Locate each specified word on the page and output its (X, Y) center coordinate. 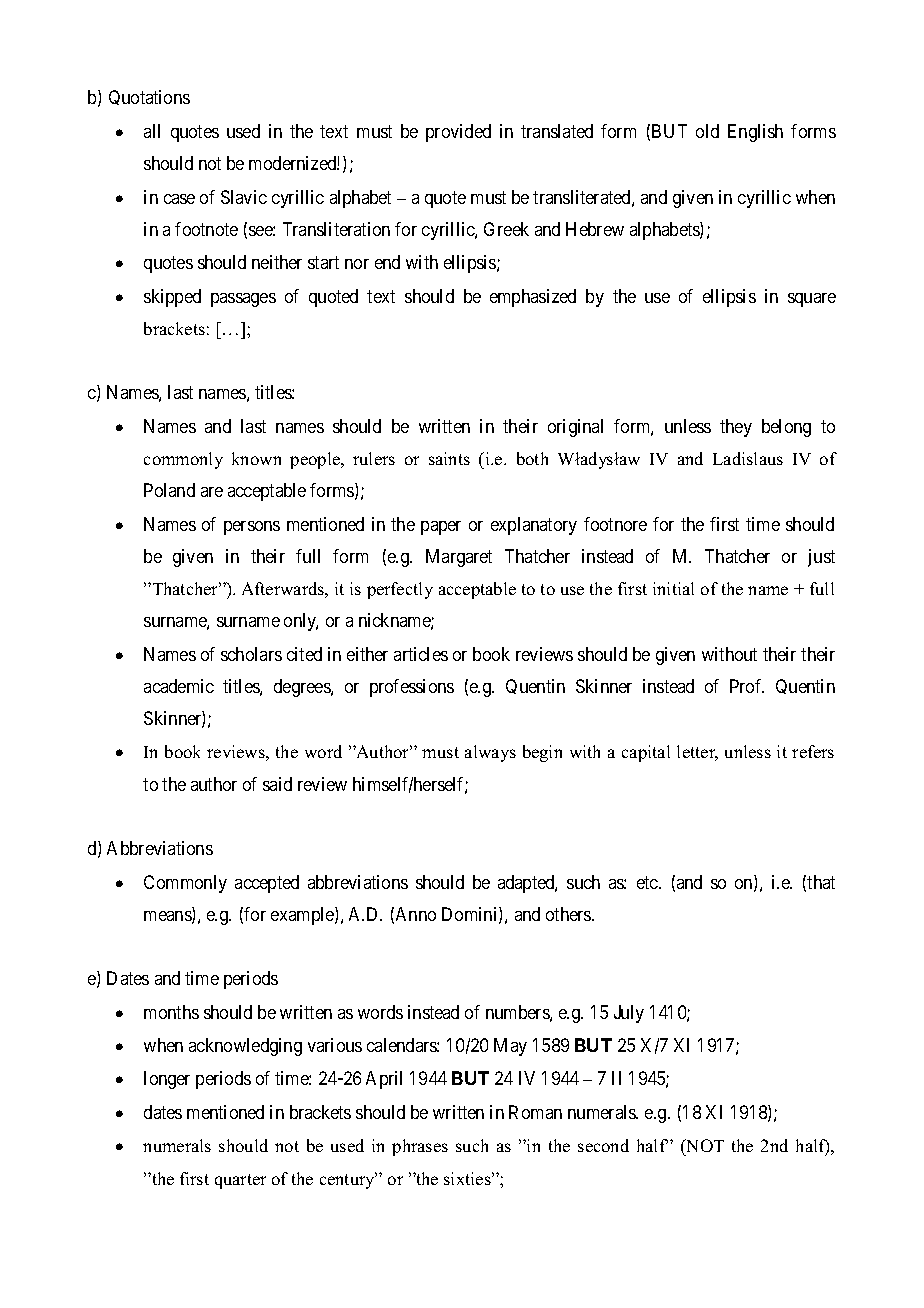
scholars (251, 654)
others (569, 914)
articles (421, 654)
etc (648, 882)
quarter (240, 1181)
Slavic (244, 197)
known (256, 458)
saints (449, 458)
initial (673, 588)
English (755, 133)
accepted (267, 884)
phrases (420, 1147)
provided (458, 133)
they (736, 428)
